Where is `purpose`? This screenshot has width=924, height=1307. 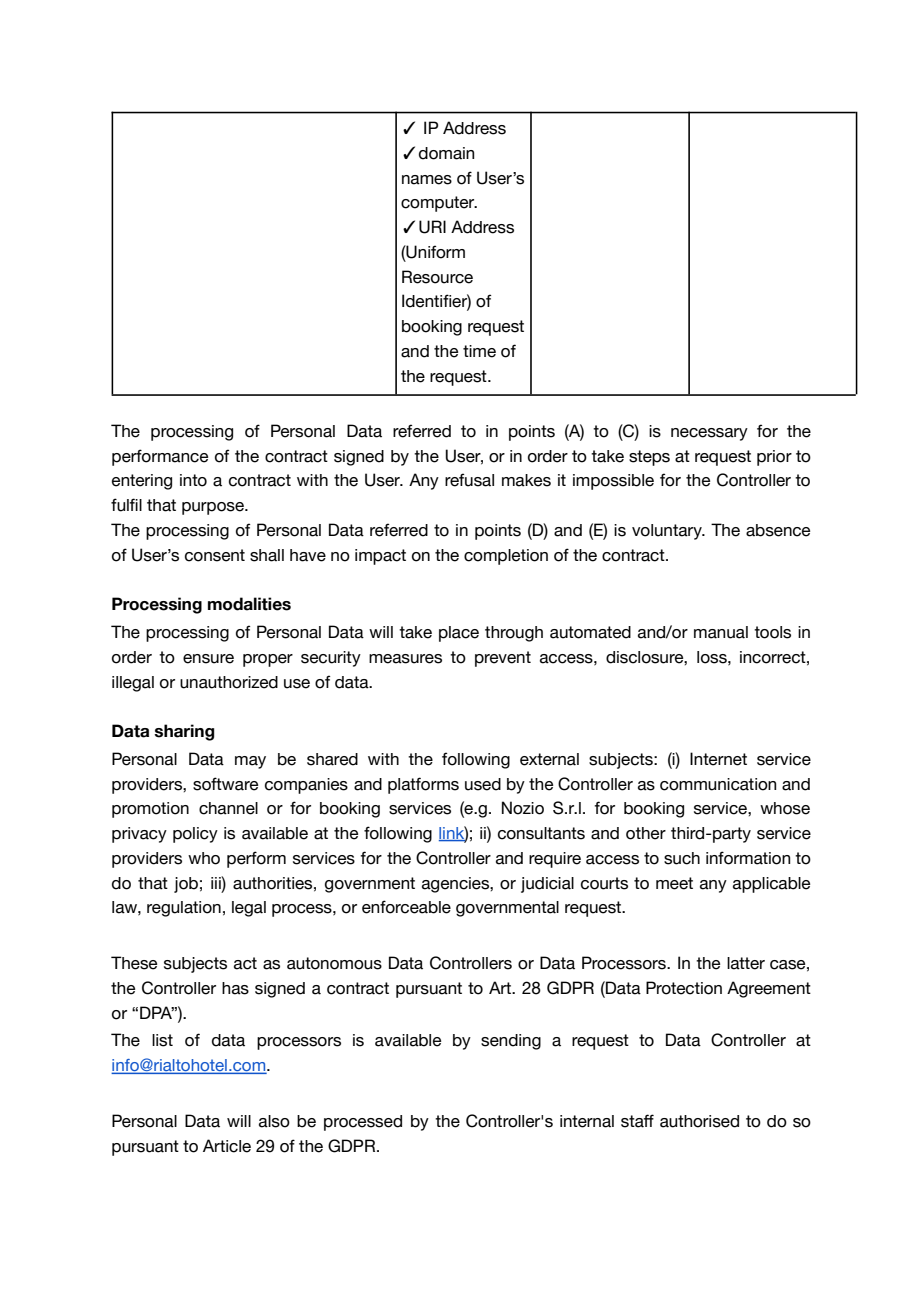 purpose is located at coordinates (214, 508).
